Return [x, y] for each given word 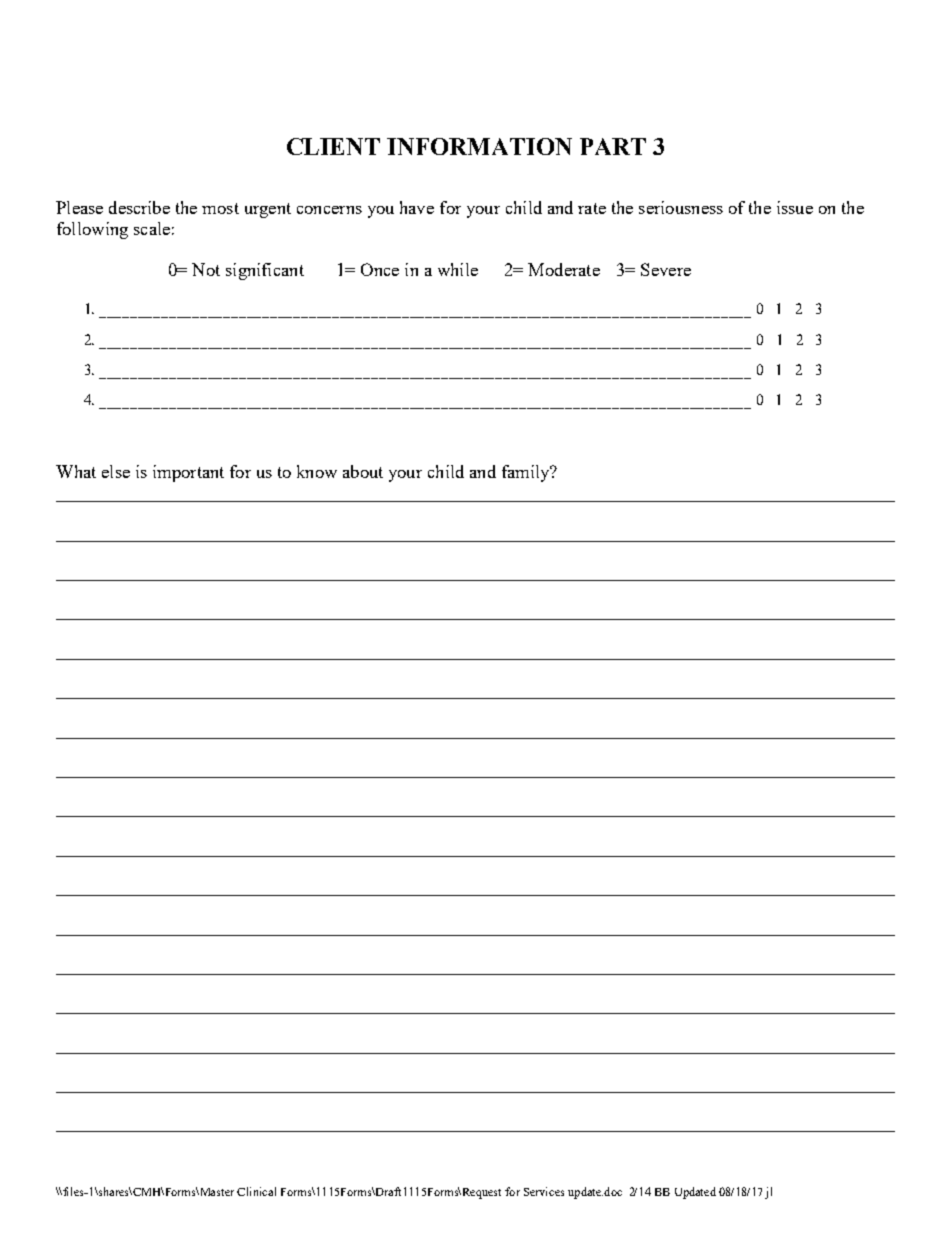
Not [206, 269]
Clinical [256, 1191]
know [317, 471]
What [76, 471]
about [363, 471]
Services [544, 1191]
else [116, 471]
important [188, 473]
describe [139, 207]
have [417, 207]
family [527, 473]
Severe [666, 269]
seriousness [681, 207]
